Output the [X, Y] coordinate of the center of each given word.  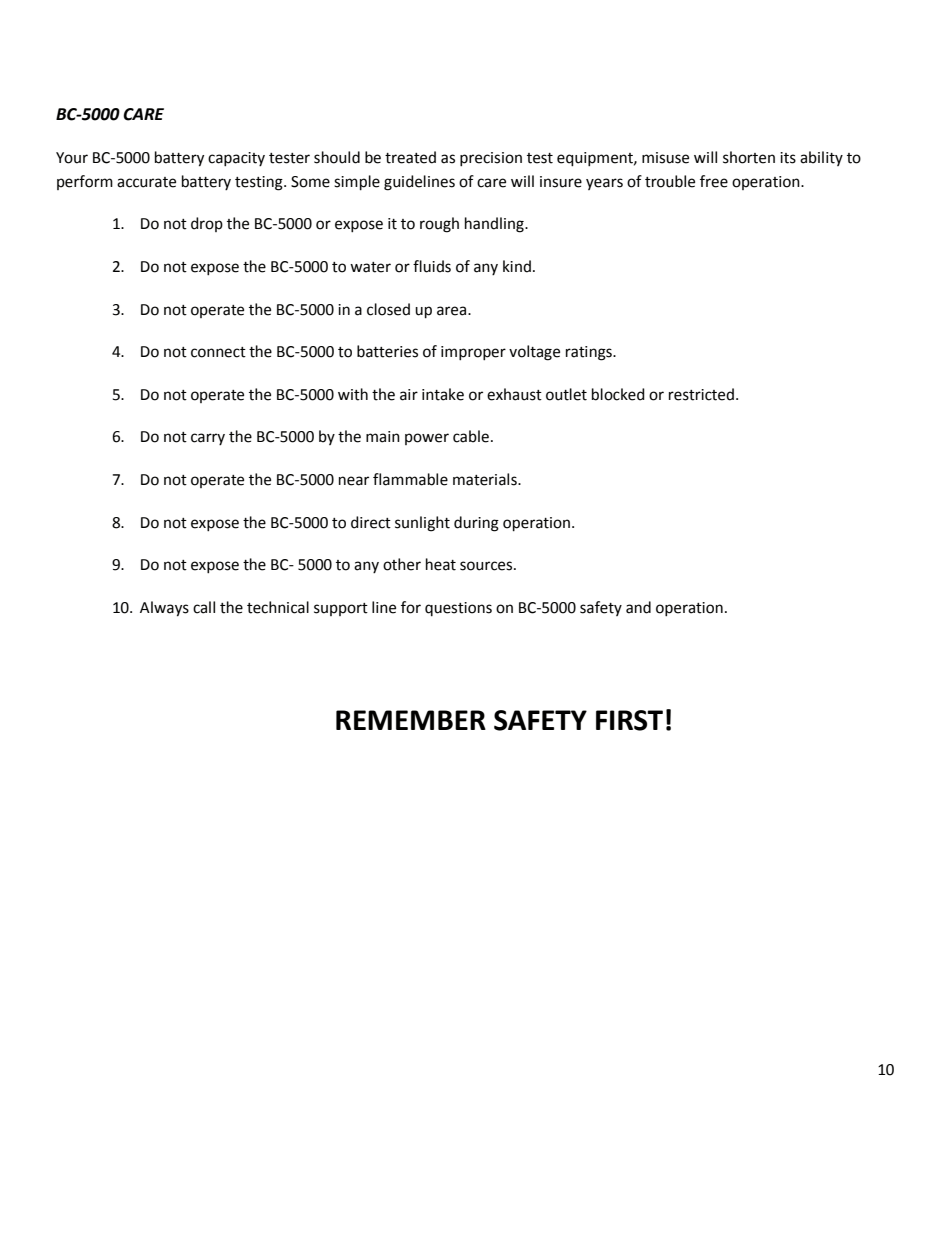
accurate [146, 182]
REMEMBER [411, 720]
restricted [701, 394]
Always [164, 609]
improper [473, 353]
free [714, 181]
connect [218, 352]
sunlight [422, 524]
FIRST [629, 720]
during [476, 524]
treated [410, 157]
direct [371, 522]
